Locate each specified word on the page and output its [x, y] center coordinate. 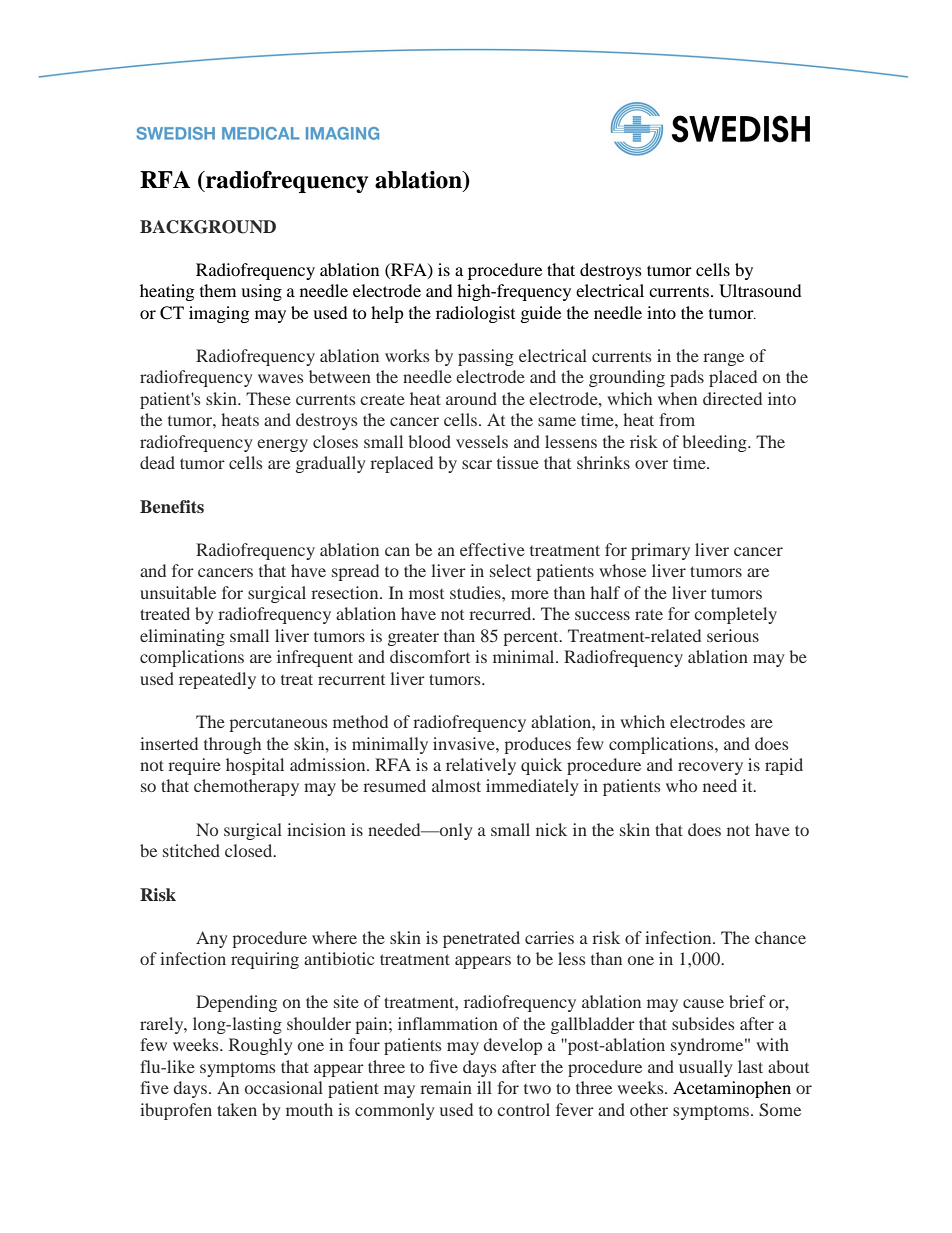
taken [237, 1109]
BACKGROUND [208, 227]
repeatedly [217, 680]
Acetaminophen [732, 1089]
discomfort [430, 656]
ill [484, 1087]
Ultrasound [760, 291]
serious [733, 635]
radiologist [475, 314]
